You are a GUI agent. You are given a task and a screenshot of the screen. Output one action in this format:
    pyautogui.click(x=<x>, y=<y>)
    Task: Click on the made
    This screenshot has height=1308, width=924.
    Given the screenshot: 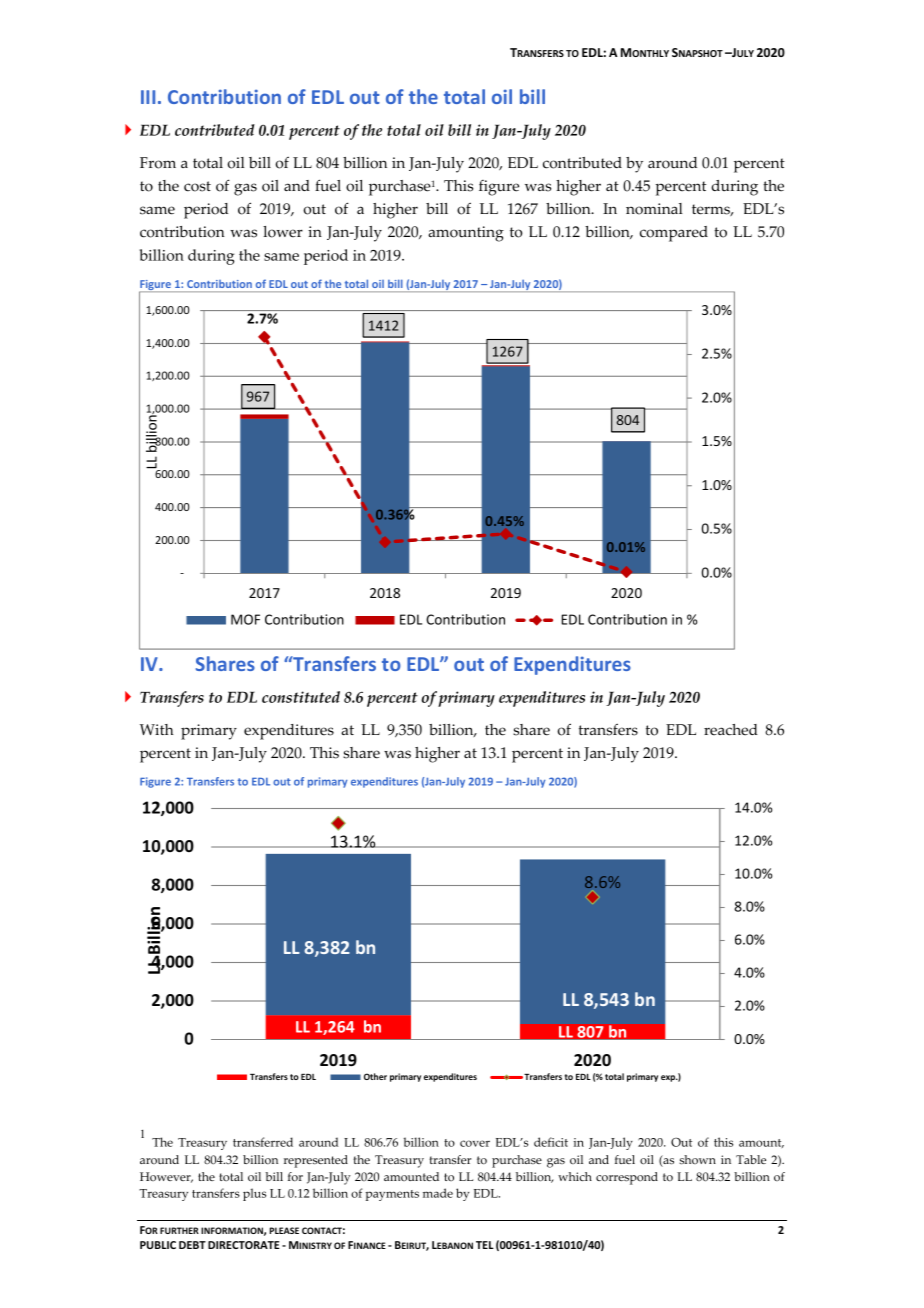 What is the action you would take?
    pyautogui.click(x=438, y=1193)
